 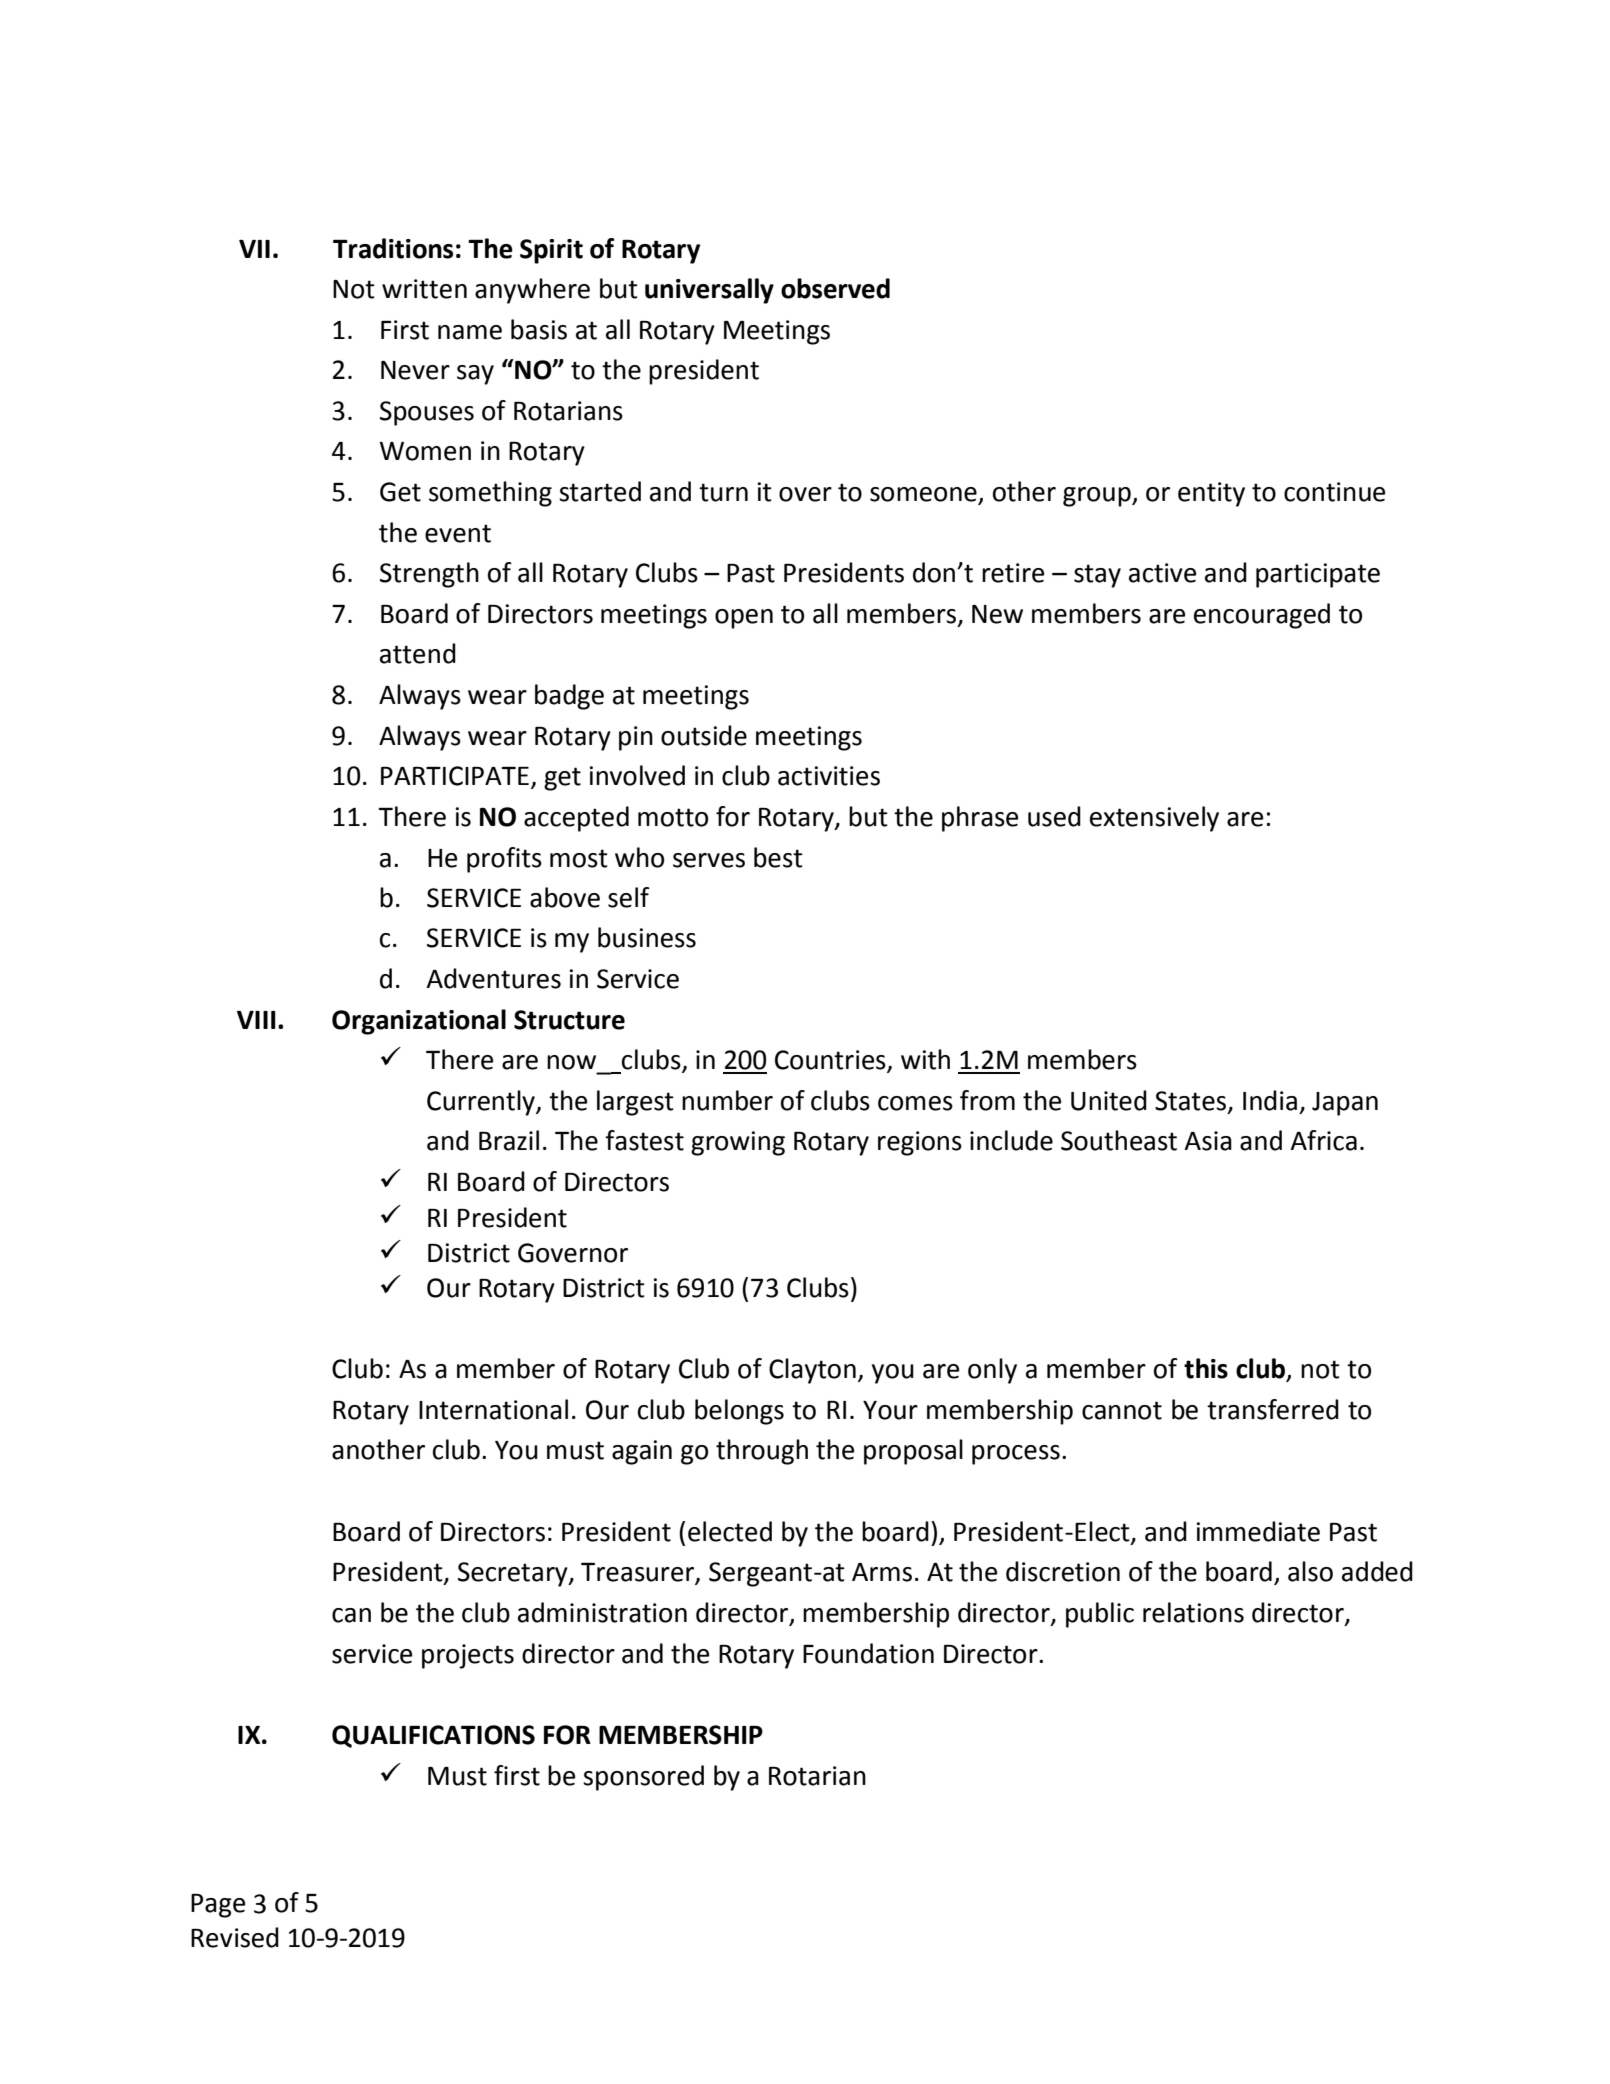 I want to click on Organizational, so click(x=419, y=1022).
